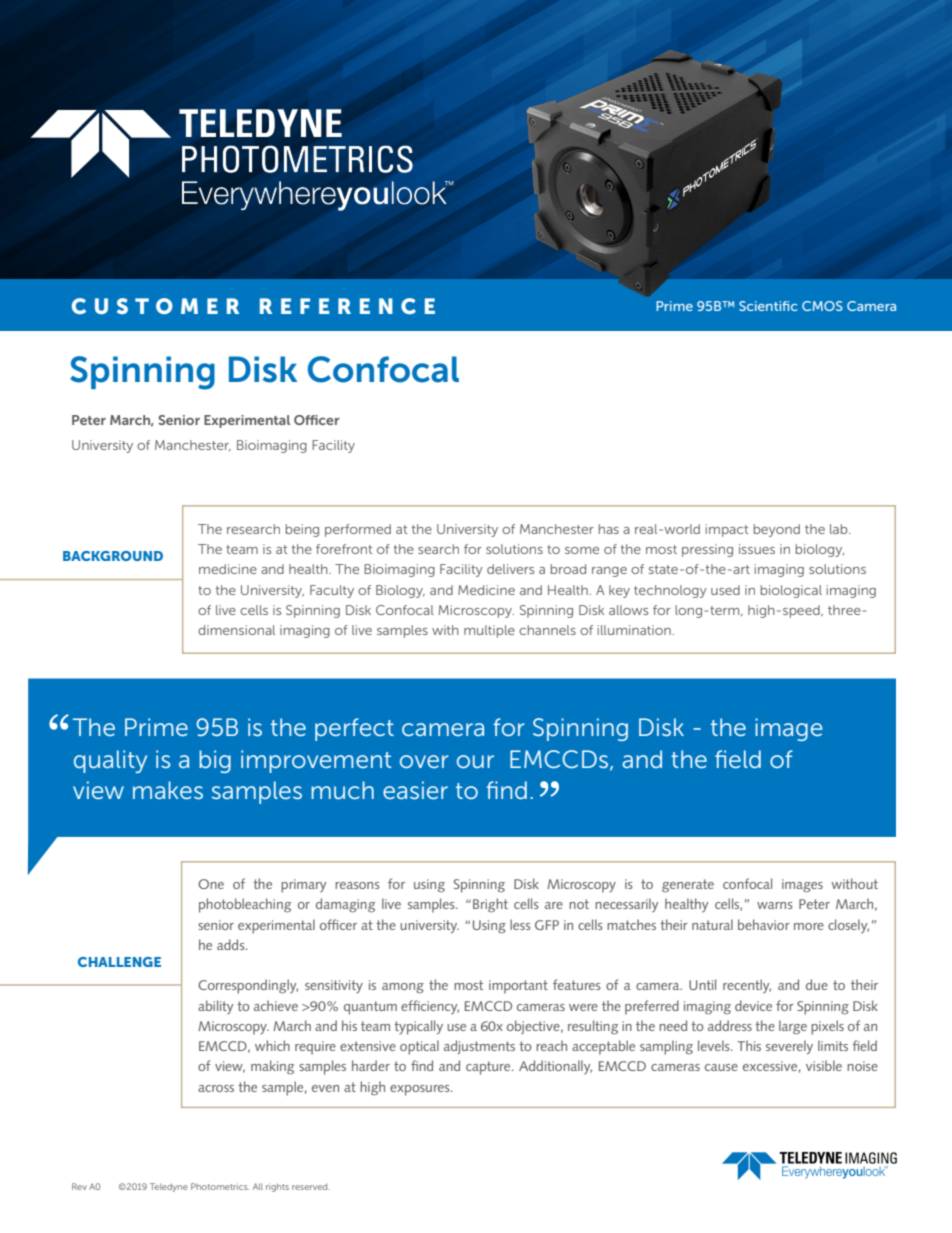  Describe the element at coordinates (753, 1005) in the screenshot. I see `device` at that location.
